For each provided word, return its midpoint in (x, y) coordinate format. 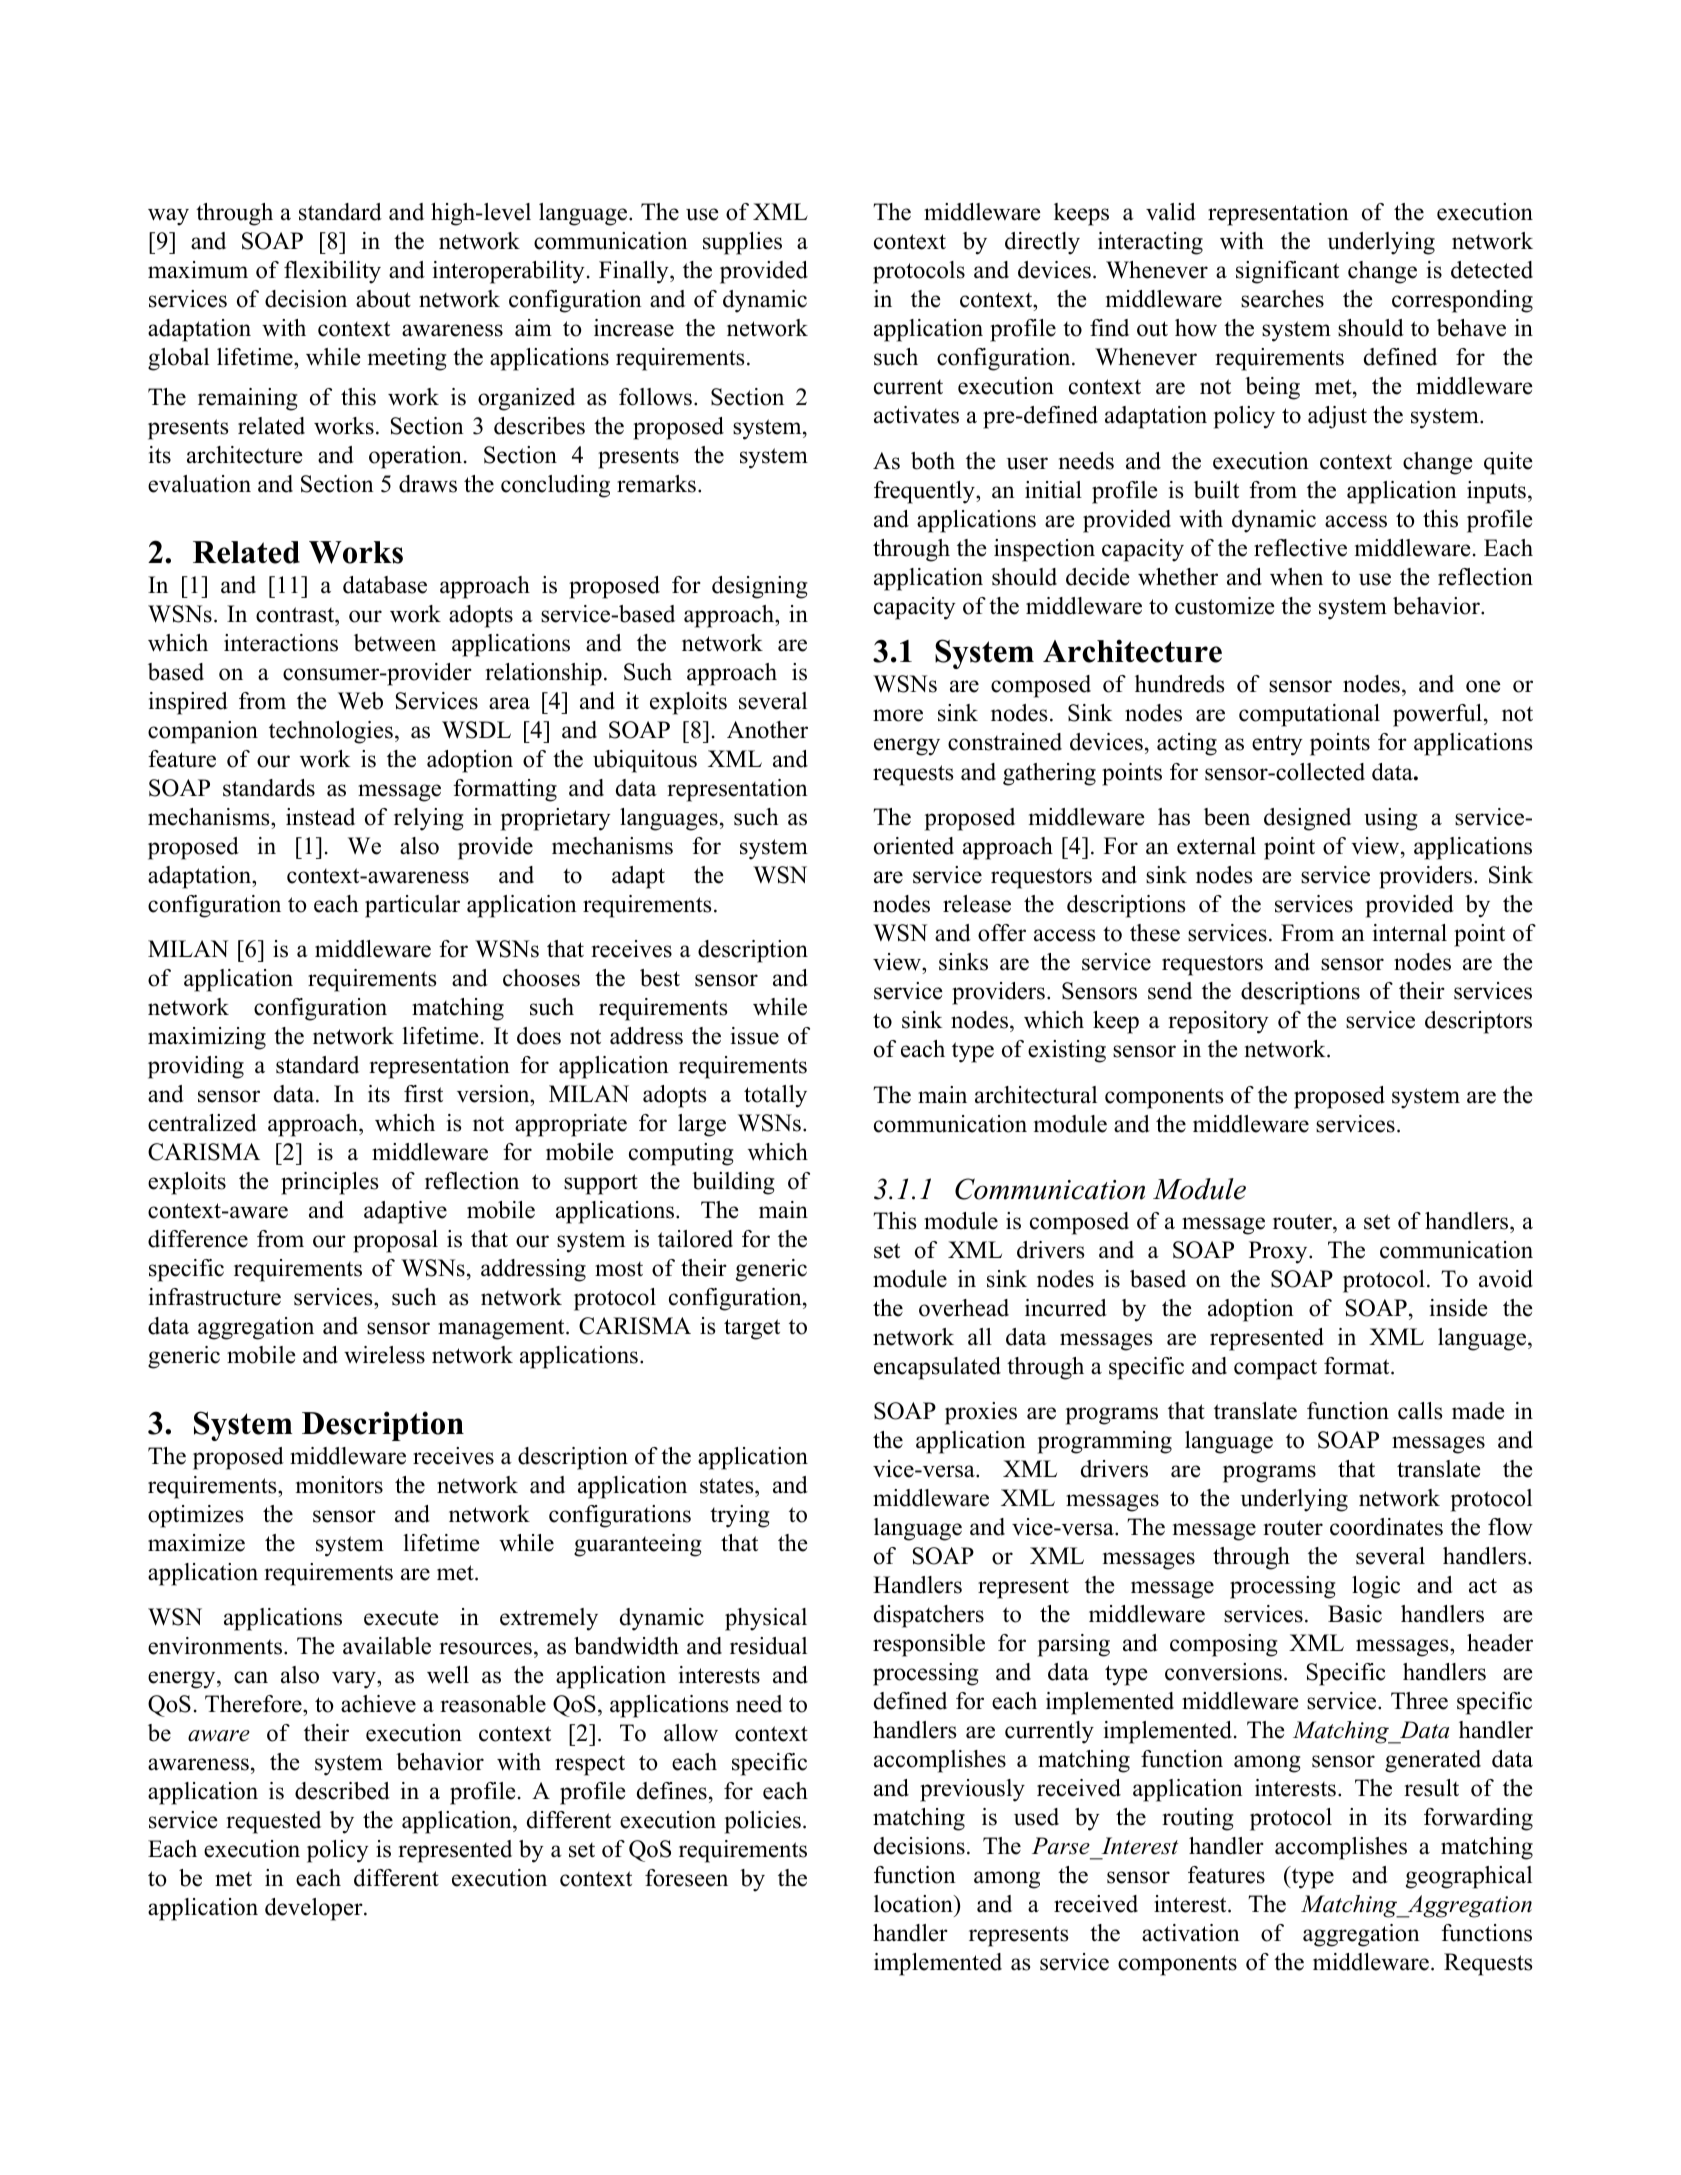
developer (315, 1909)
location (914, 1904)
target (752, 1329)
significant (1287, 272)
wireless (384, 1355)
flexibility (332, 272)
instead (320, 817)
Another (767, 730)
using (1391, 819)
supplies (742, 243)
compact (1275, 1369)
